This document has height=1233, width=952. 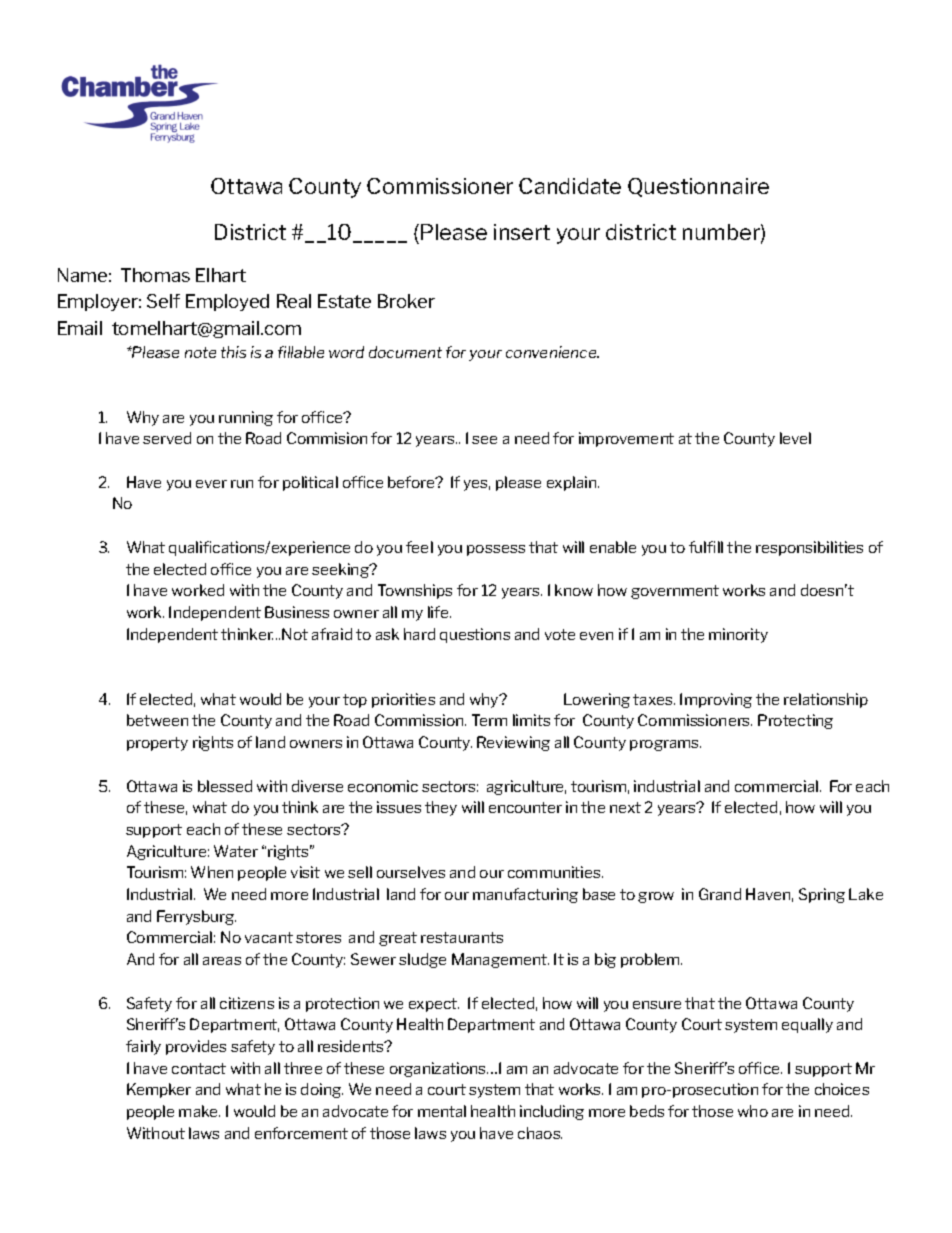 I want to click on between, so click(x=157, y=720).
